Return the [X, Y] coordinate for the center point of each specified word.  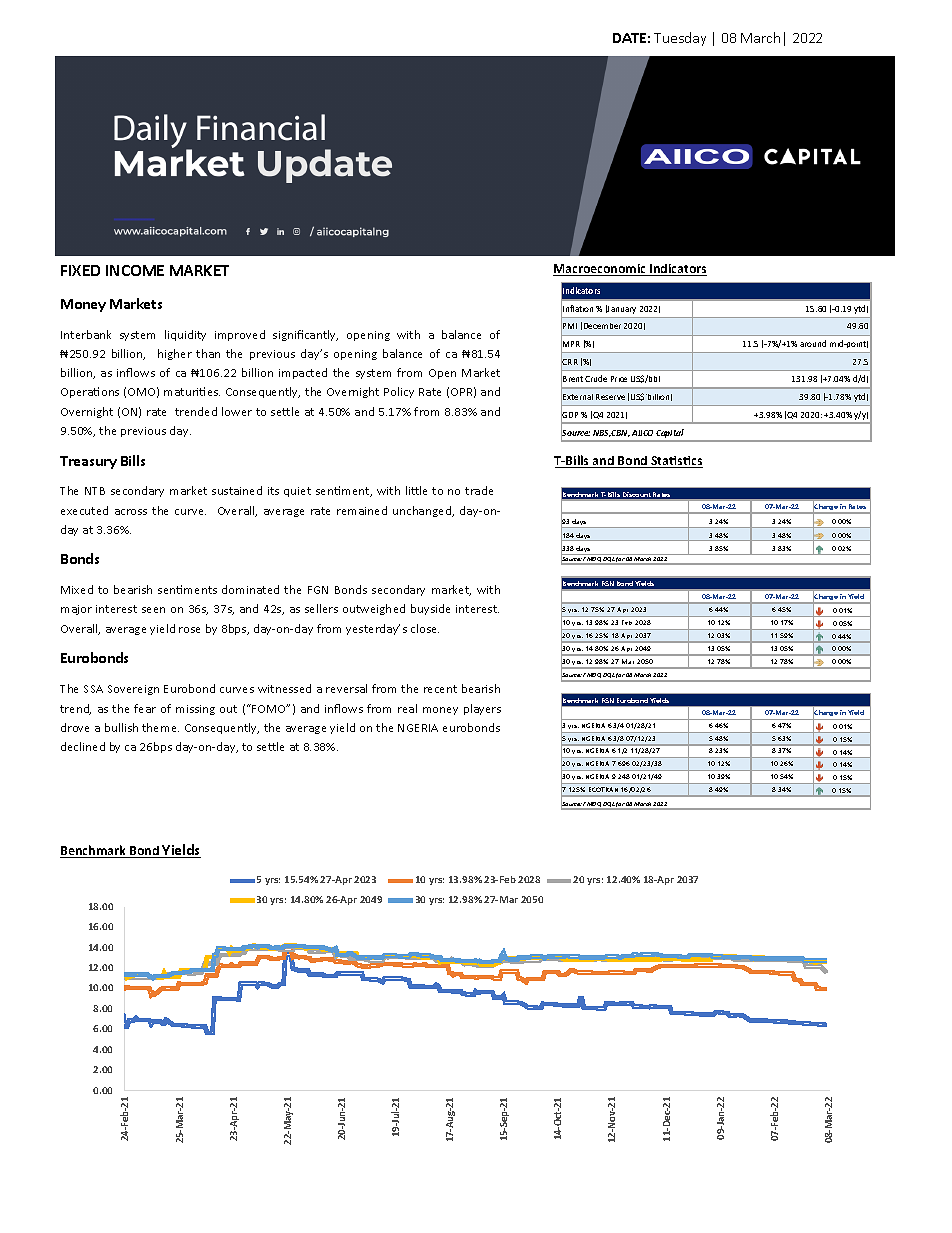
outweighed [374, 609]
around [813, 343]
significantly [305, 335]
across [131, 512]
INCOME [135, 270]
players [482, 709]
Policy [399, 392]
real [407, 708]
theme [160, 727]
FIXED [80, 270]
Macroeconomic [600, 270]
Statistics [676, 462]
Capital [670, 433]
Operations [90, 392]
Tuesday [680, 39]
